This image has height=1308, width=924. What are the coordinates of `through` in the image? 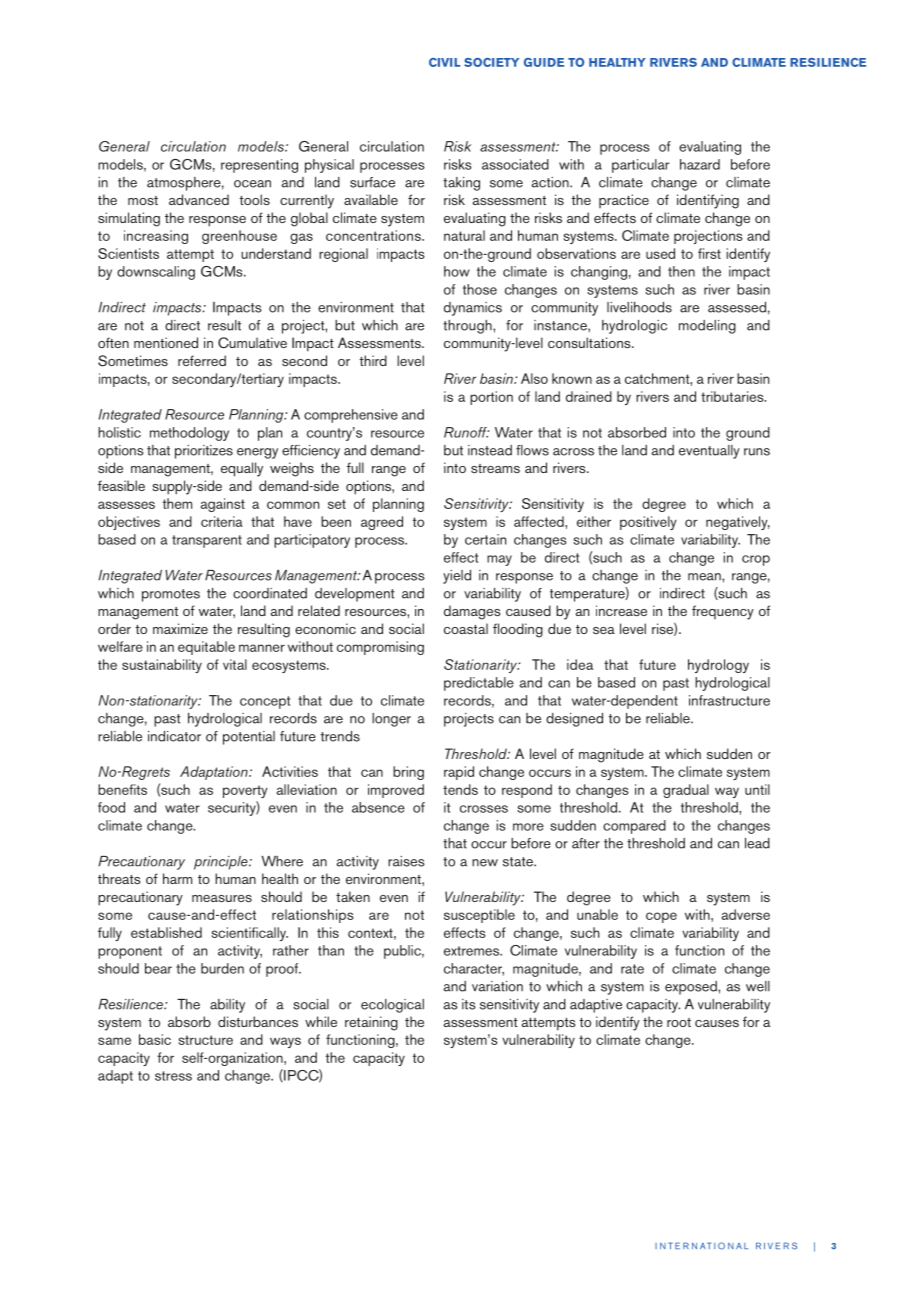 It's located at (468, 327).
